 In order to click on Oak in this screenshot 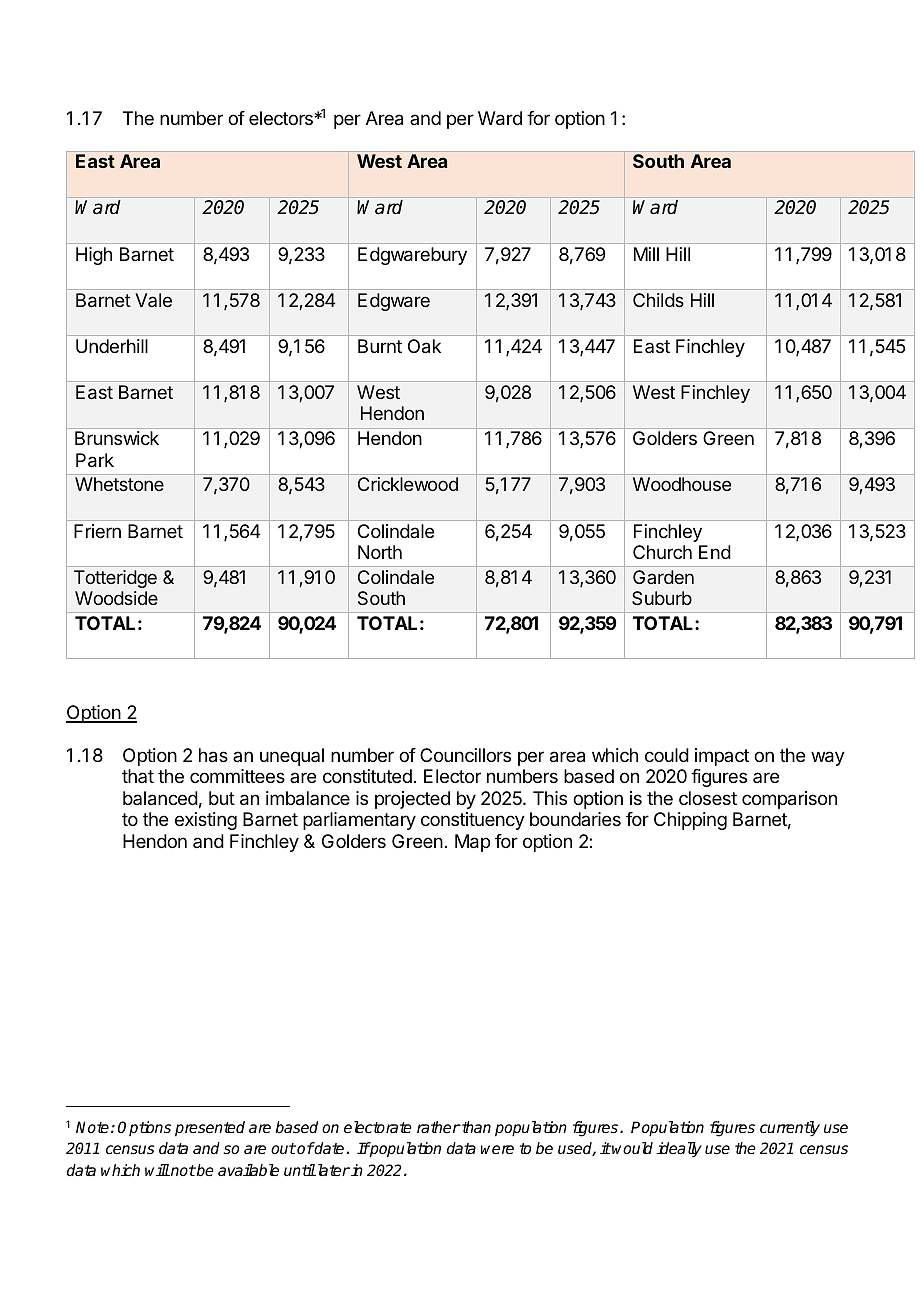, I will do `click(424, 346)`.
